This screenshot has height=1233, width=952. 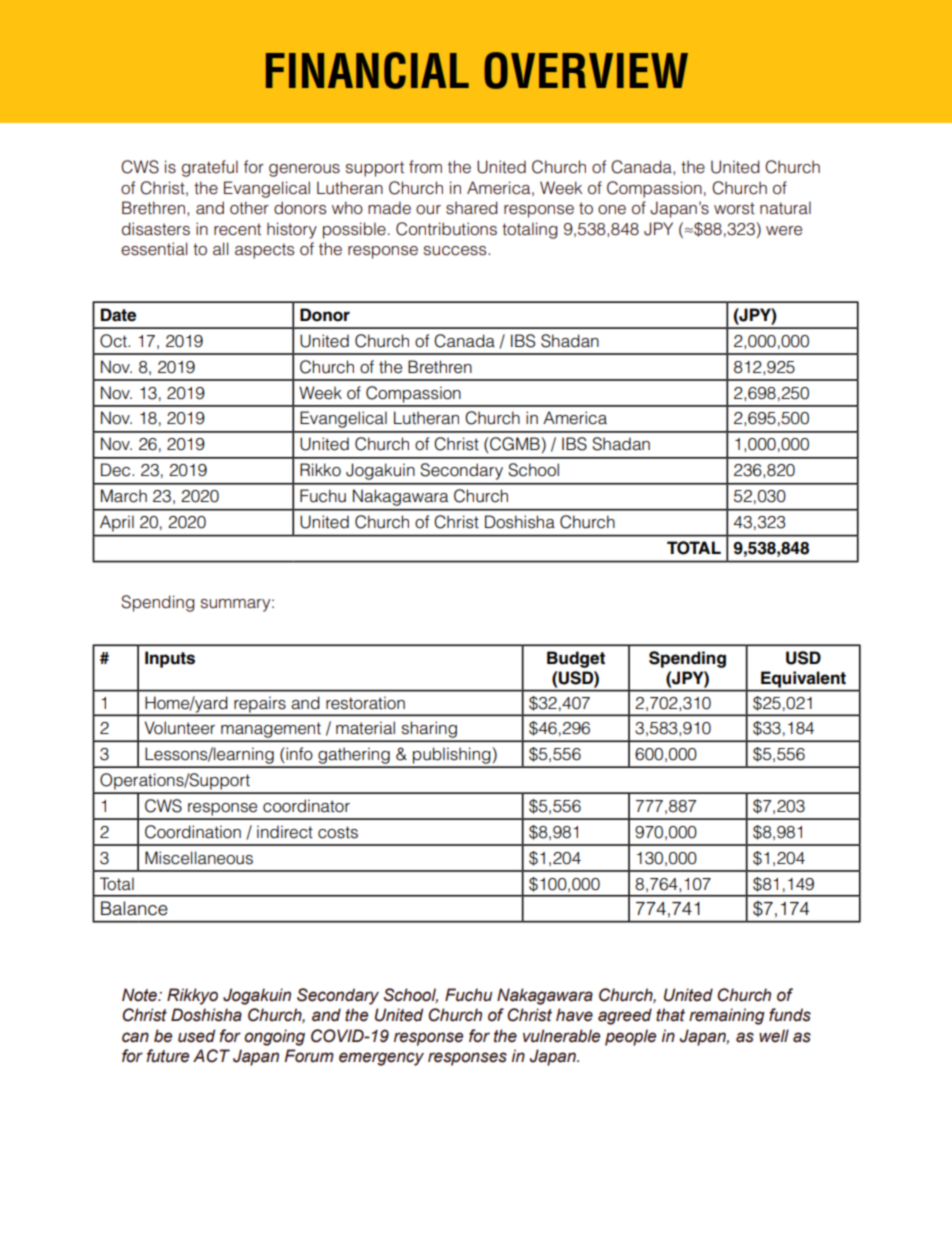 What do you see at coordinates (196, 1036) in the screenshot?
I see `used` at bounding box center [196, 1036].
